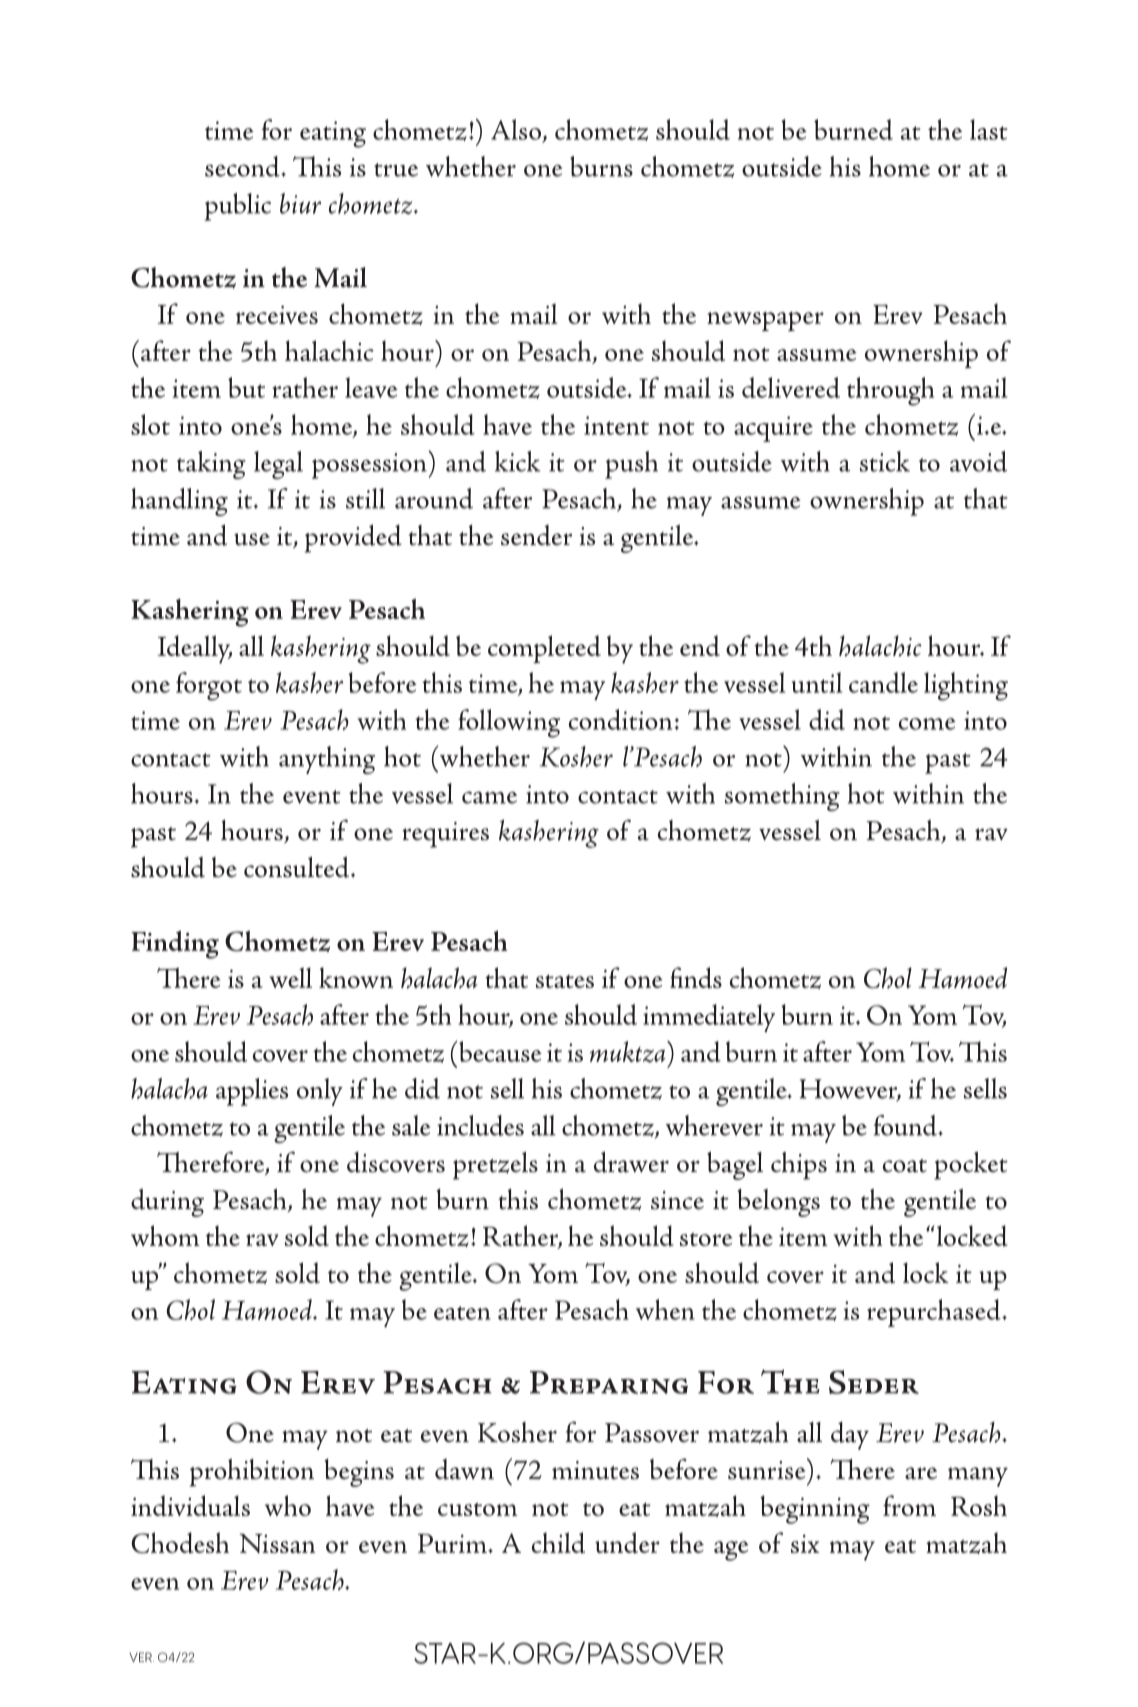  Describe the element at coordinates (243, 166) in the page. I see `second` at that location.
